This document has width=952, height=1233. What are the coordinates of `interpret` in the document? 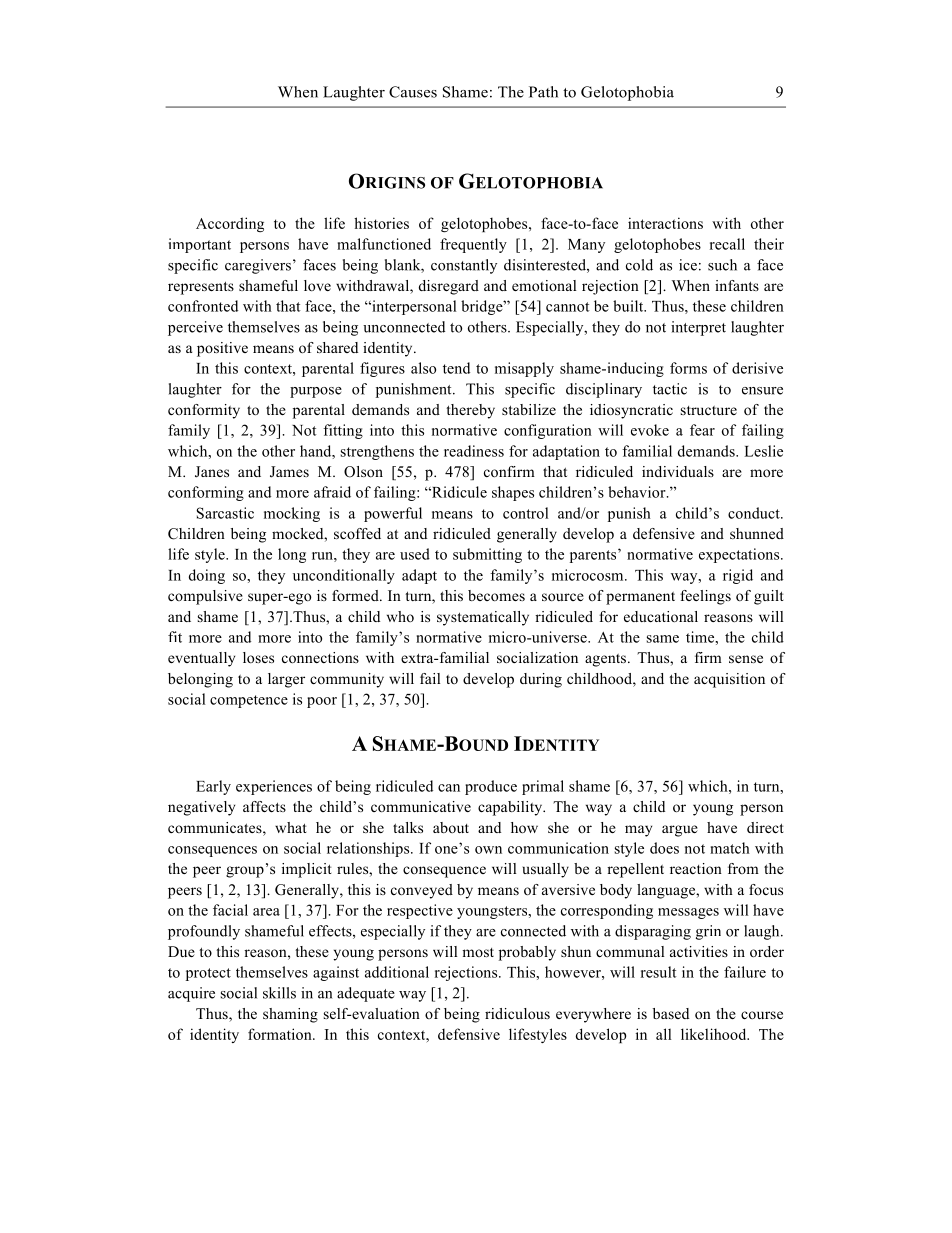 It's located at (698, 328).
